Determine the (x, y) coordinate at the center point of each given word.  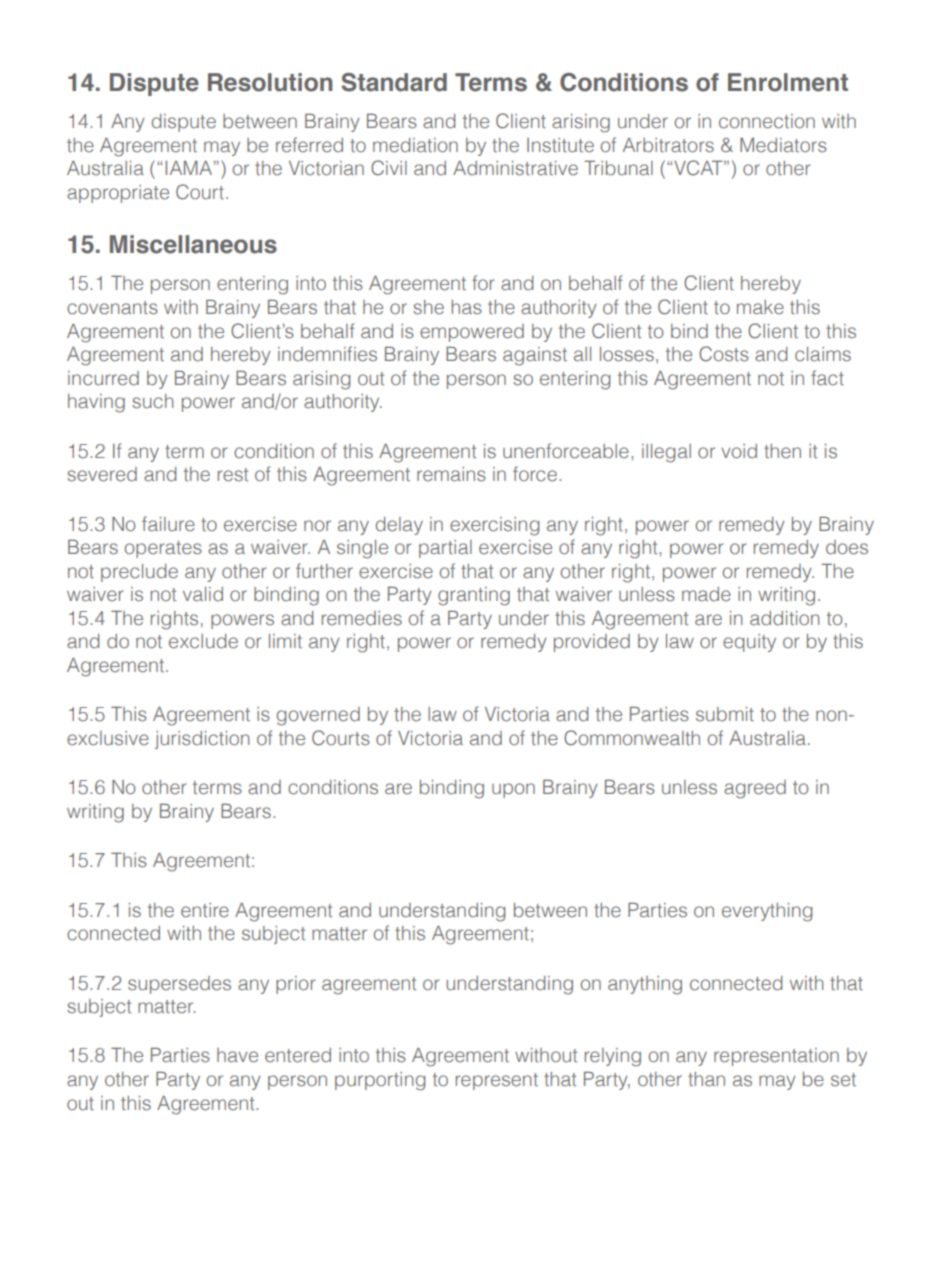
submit (725, 714)
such (152, 401)
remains (451, 474)
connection (767, 121)
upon (513, 790)
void (739, 451)
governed (318, 716)
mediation (415, 145)
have (237, 1055)
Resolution (270, 82)
